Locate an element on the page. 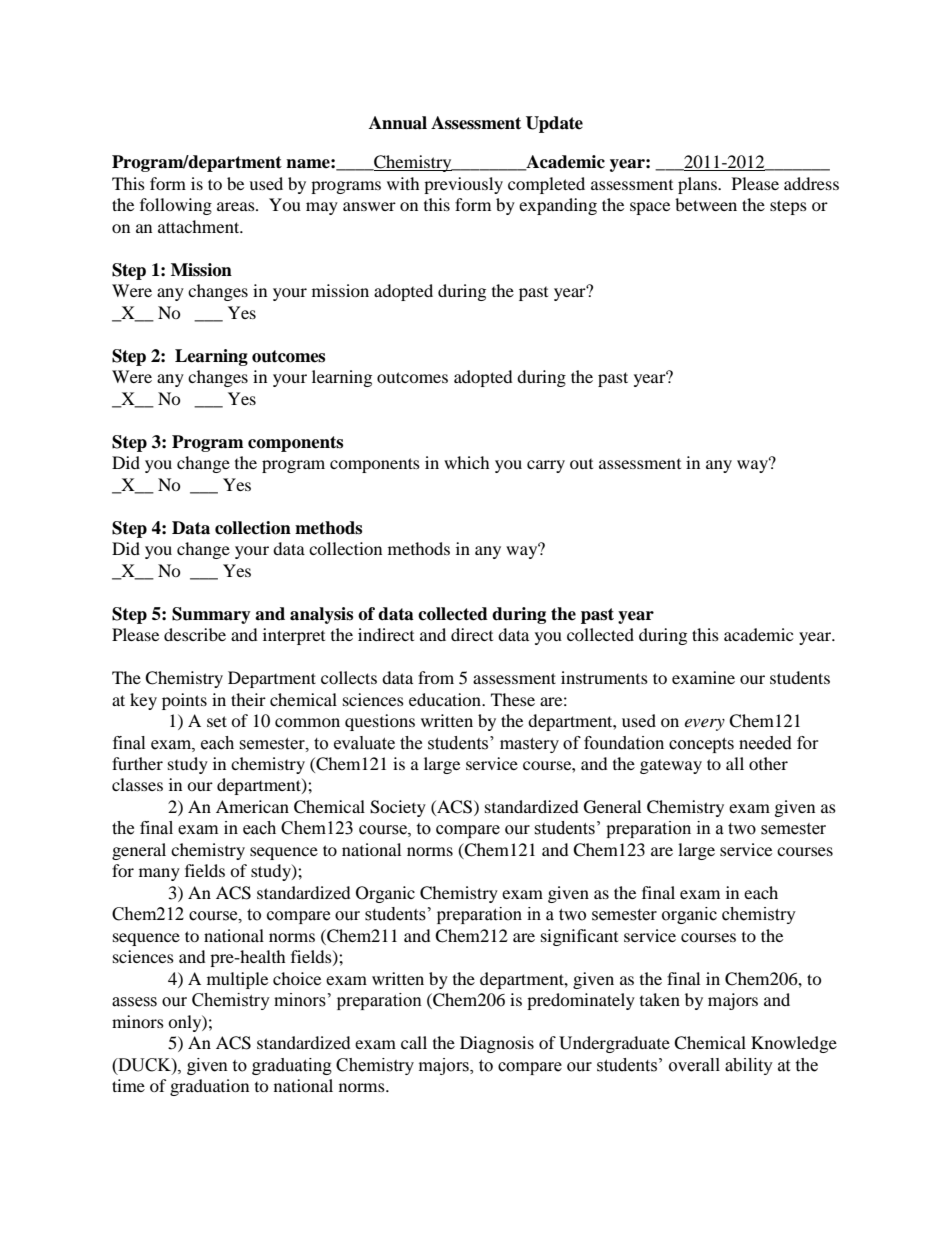 The height and width of the image is (1233, 952). areas is located at coordinates (237, 206).
